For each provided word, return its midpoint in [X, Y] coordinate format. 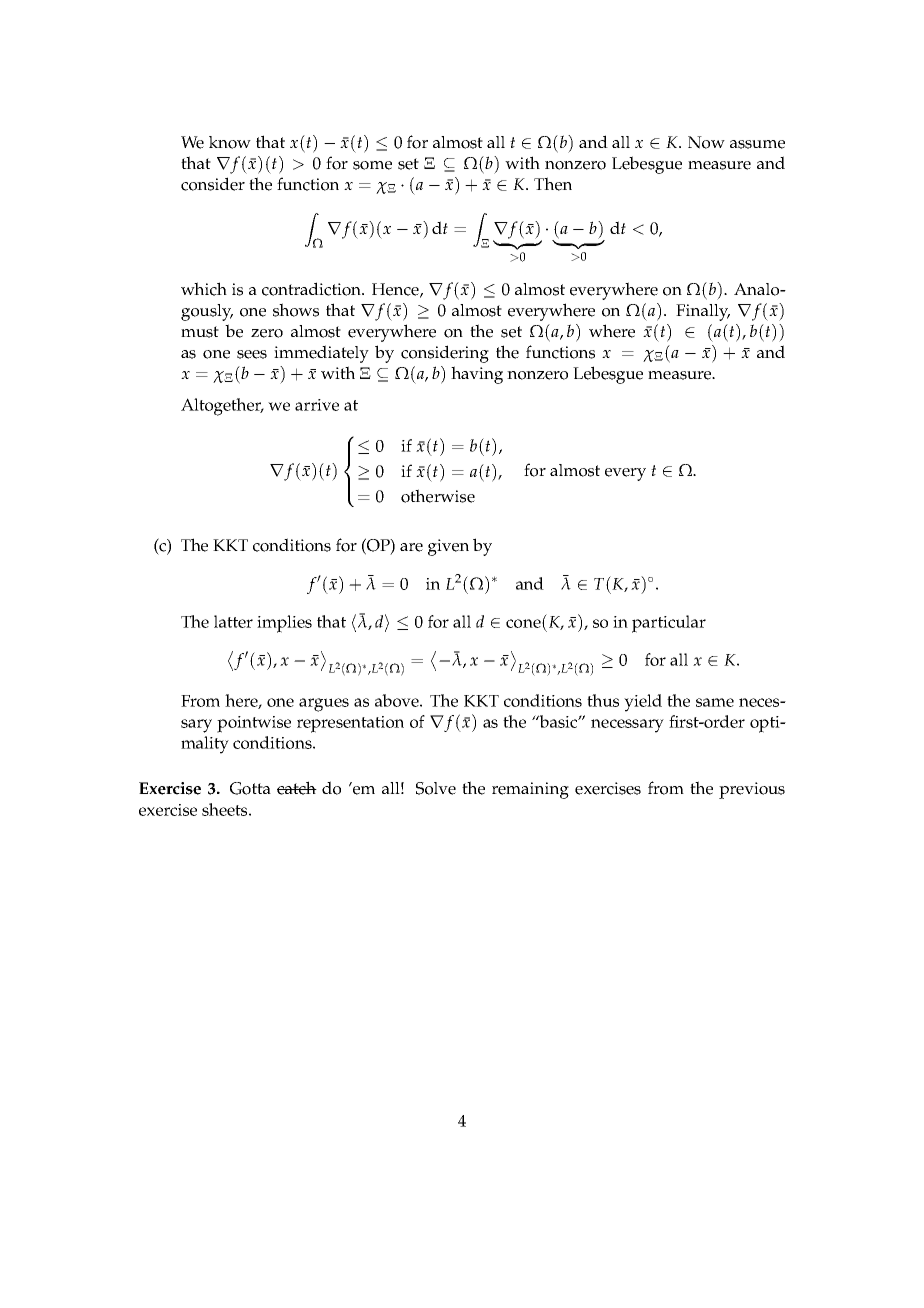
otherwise [438, 496]
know [230, 142]
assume [757, 144]
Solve [436, 788]
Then [553, 184]
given [448, 547]
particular [669, 624]
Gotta [250, 788]
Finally [703, 312]
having [477, 375]
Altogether [222, 407]
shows [296, 310]
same [715, 702]
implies [284, 624]
